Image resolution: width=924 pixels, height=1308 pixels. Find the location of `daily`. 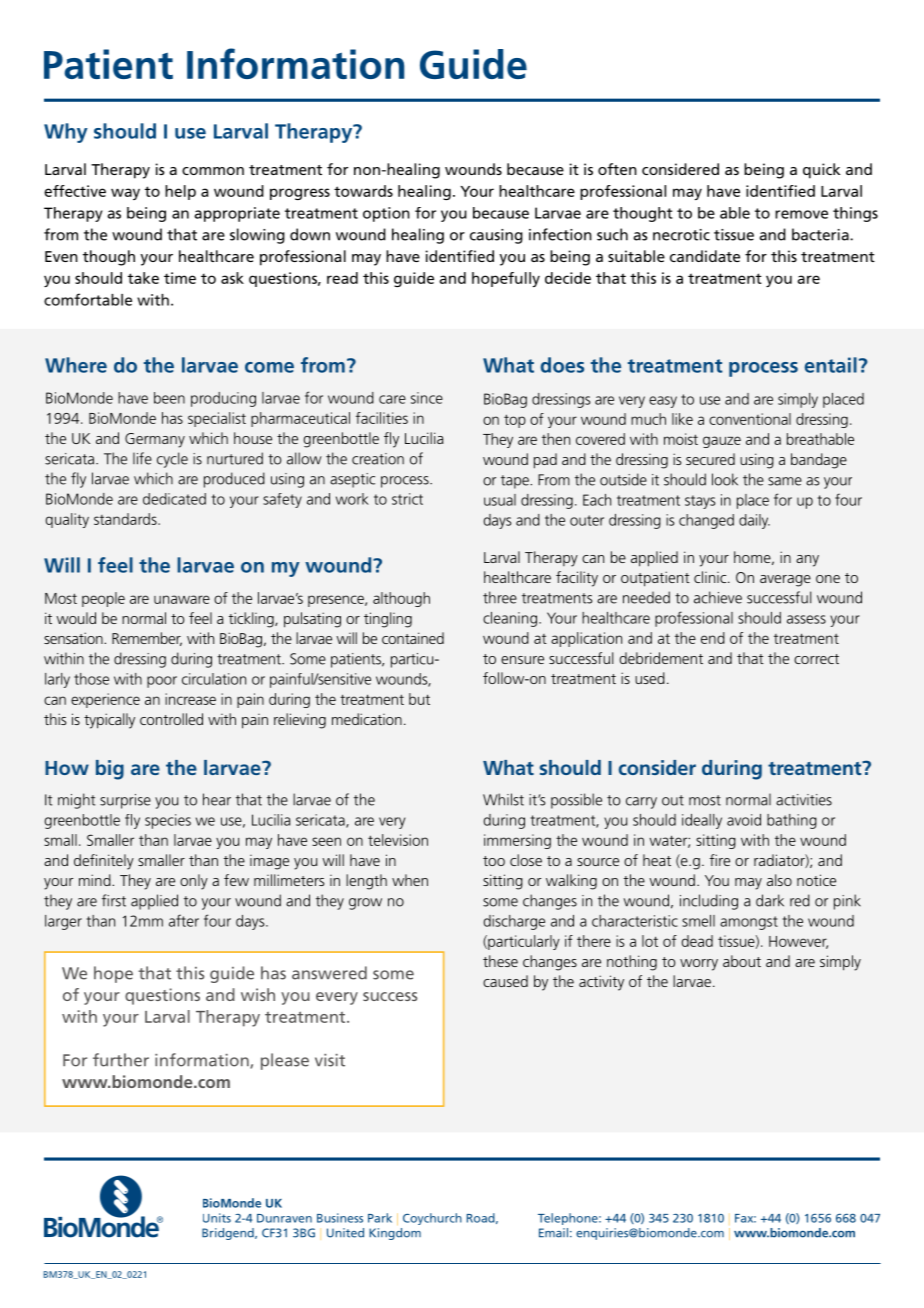

daily is located at coordinates (754, 521).
